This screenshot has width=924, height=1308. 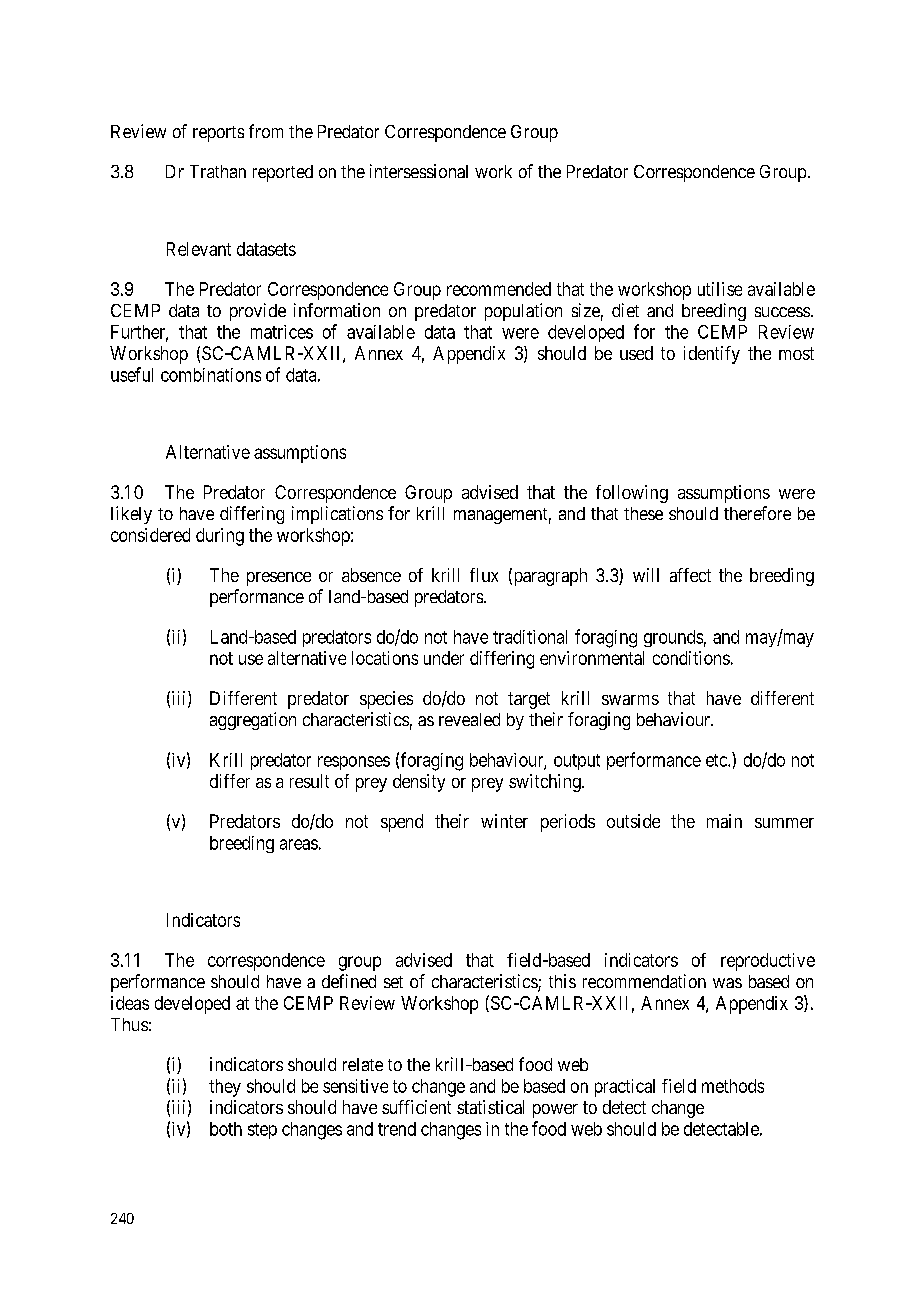 What do you see at coordinates (490, 1107) in the screenshot?
I see `statistical` at bounding box center [490, 1107].
